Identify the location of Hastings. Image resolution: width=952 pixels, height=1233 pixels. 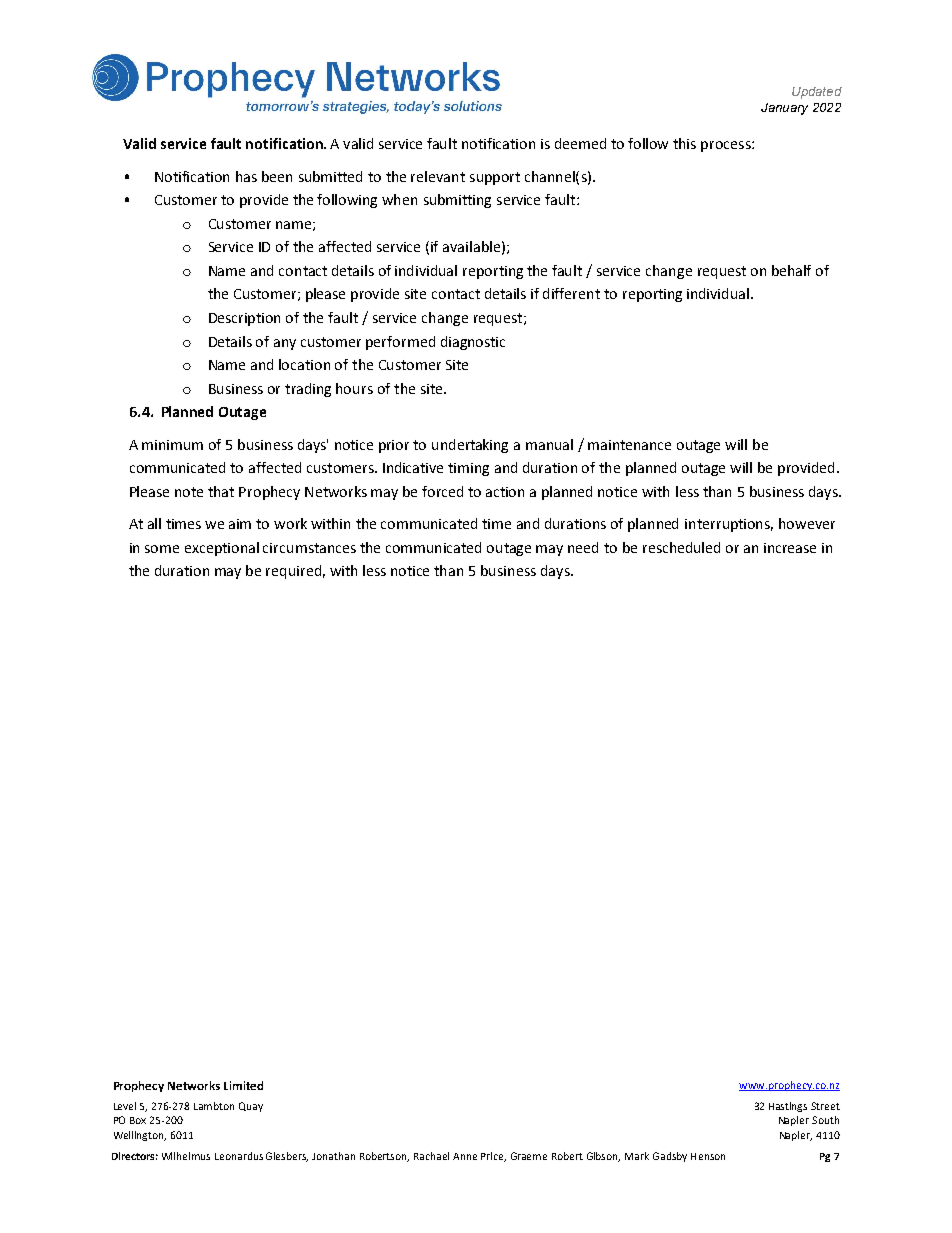
(788, 1107).
